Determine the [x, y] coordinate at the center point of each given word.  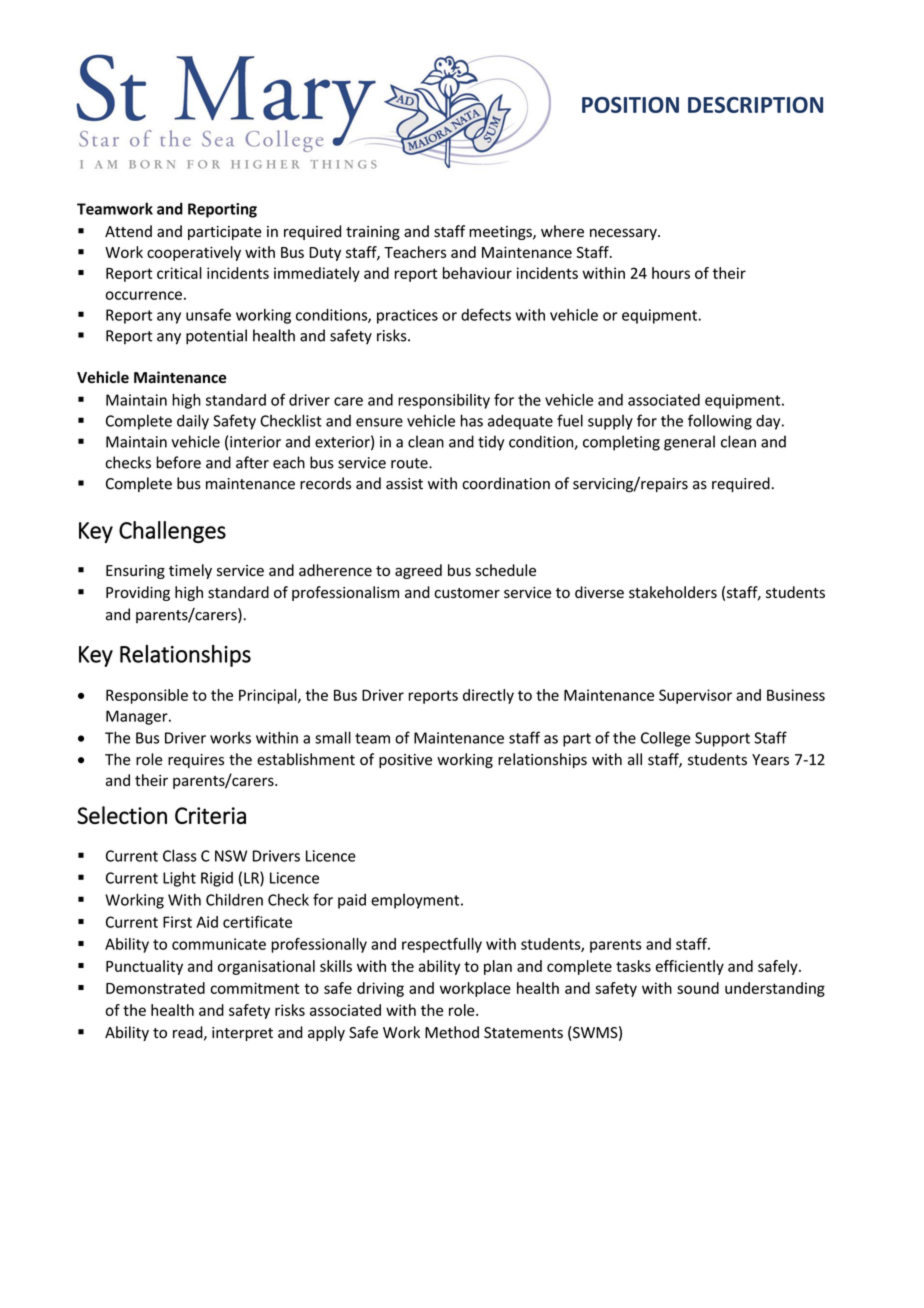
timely [190, 571]
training [373, 233]
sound [698, 988]
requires [196, 761]
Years [770, 760]
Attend [128, 231]
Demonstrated [155, 988]
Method [452, 1032]
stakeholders [673, 592]
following [720, 422]
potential [216, 337]
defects [486, 314]
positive [405, 761]
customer [467, 593]
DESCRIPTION [755, 105]
